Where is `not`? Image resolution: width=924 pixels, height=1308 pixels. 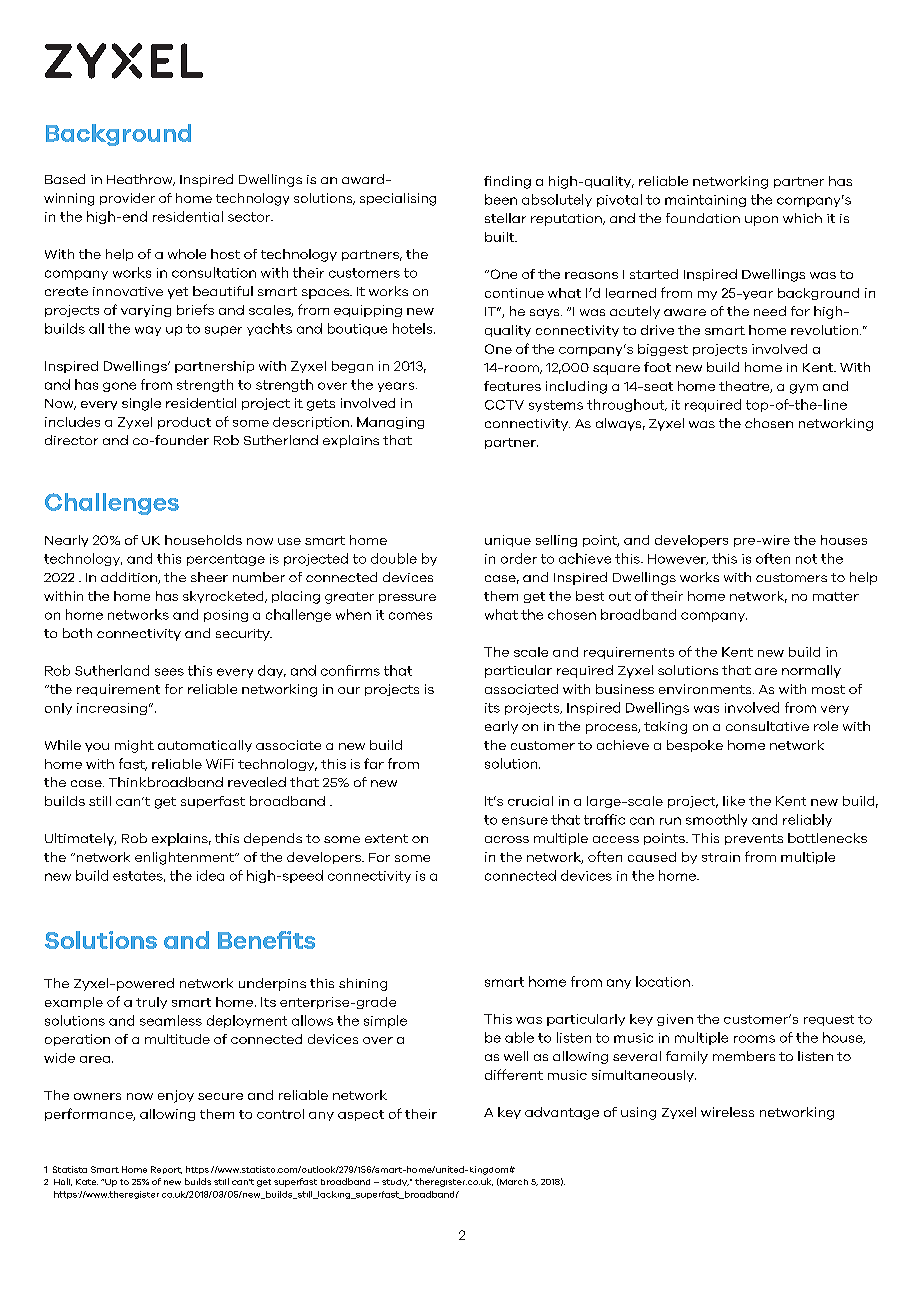
not is located at coordinates (806, 559).
